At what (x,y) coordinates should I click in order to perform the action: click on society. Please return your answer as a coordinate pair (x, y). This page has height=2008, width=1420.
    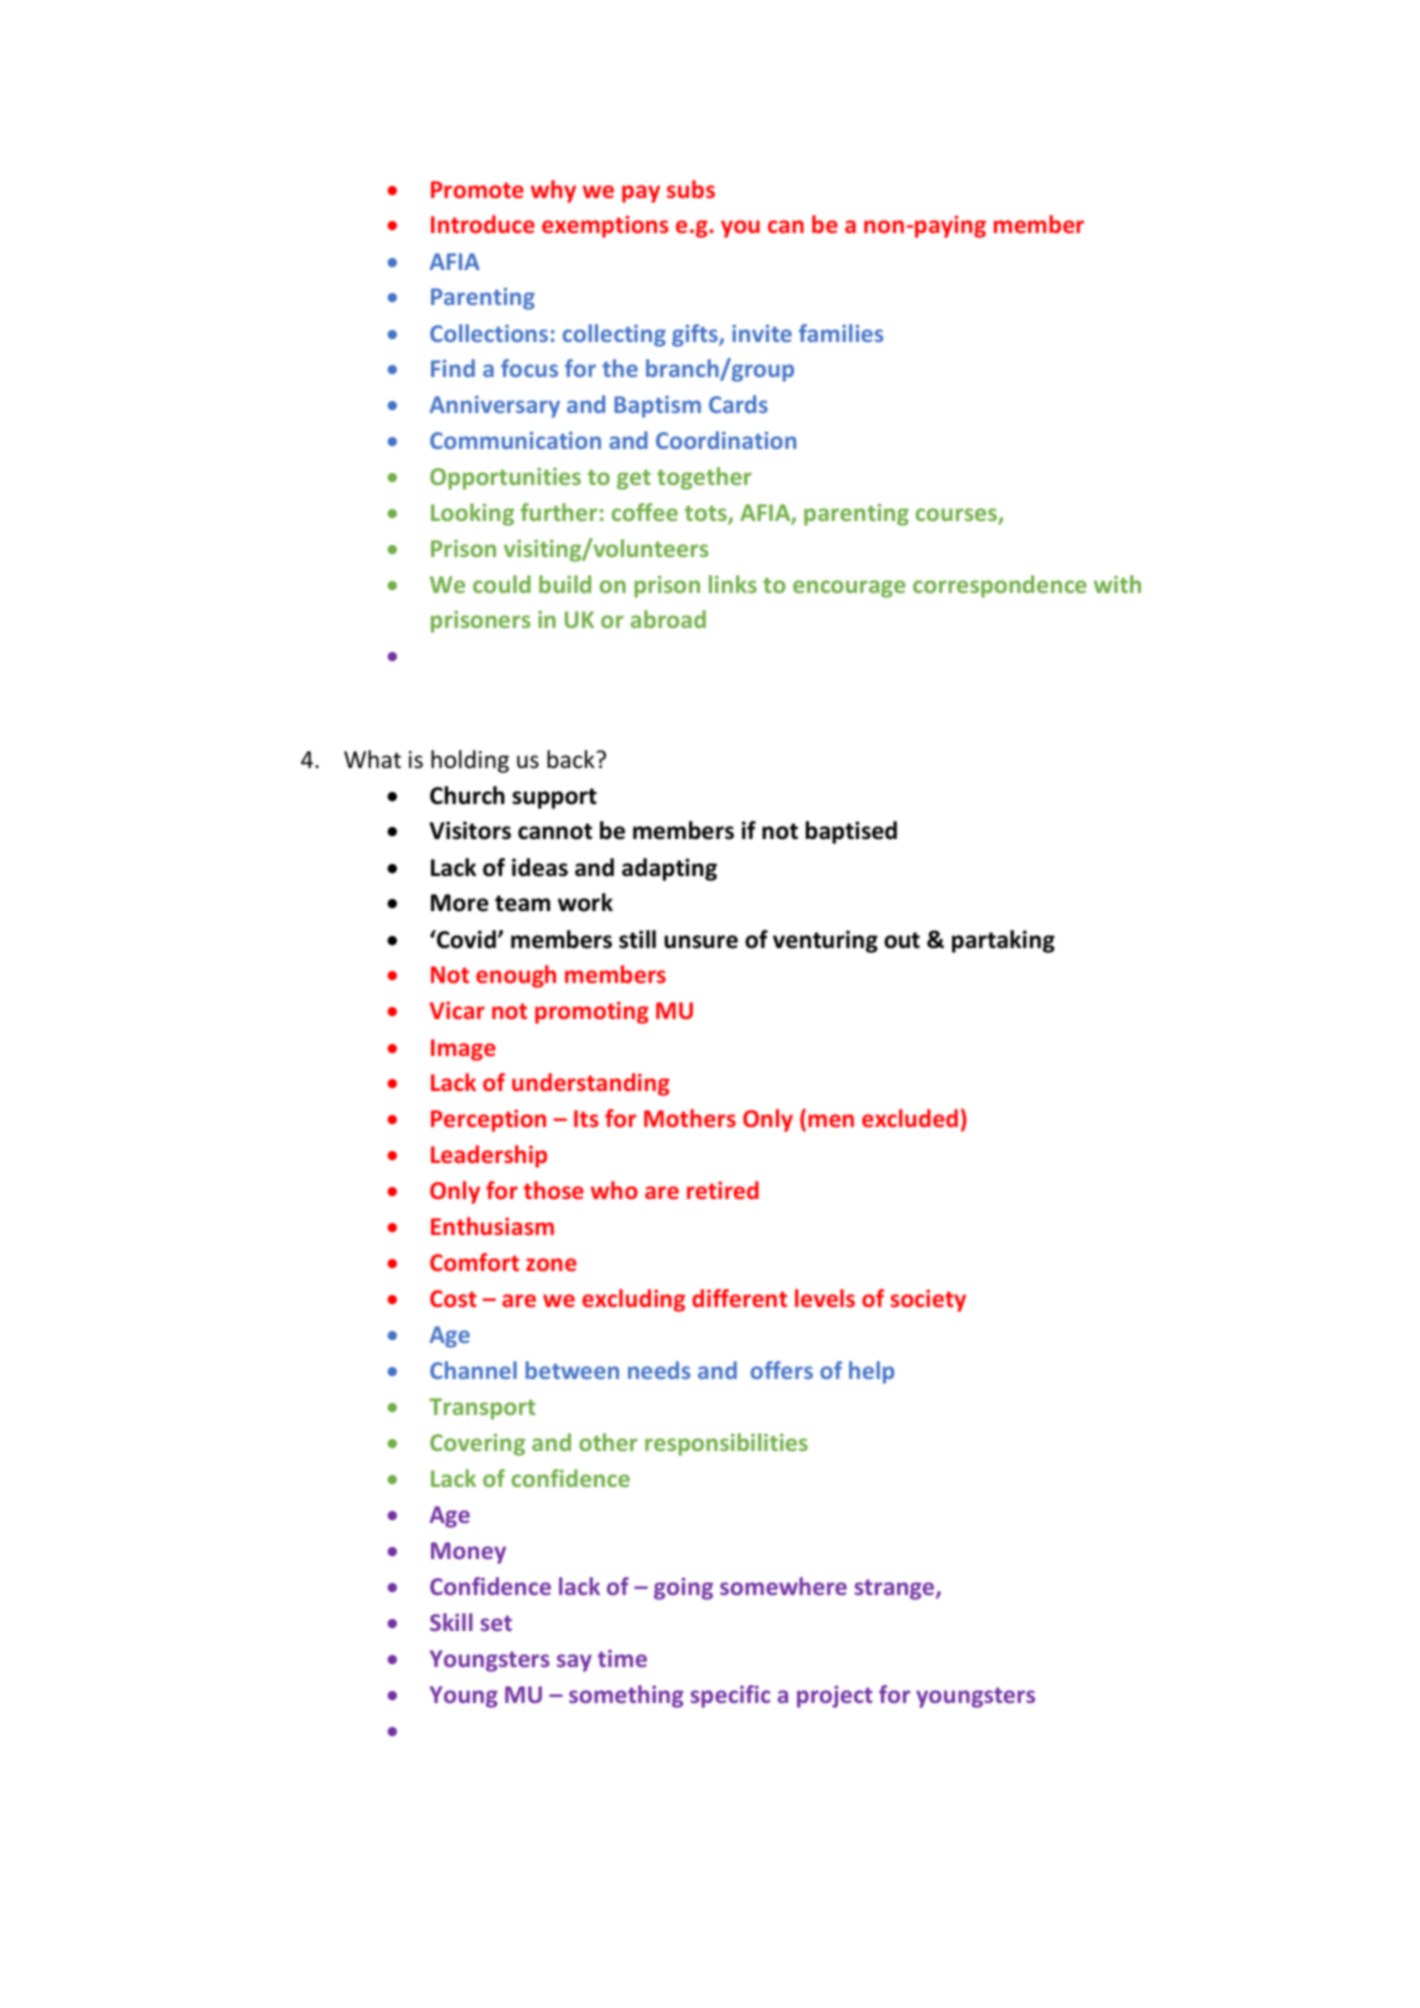
    Looking at the image, I should click on (928, 1300).
